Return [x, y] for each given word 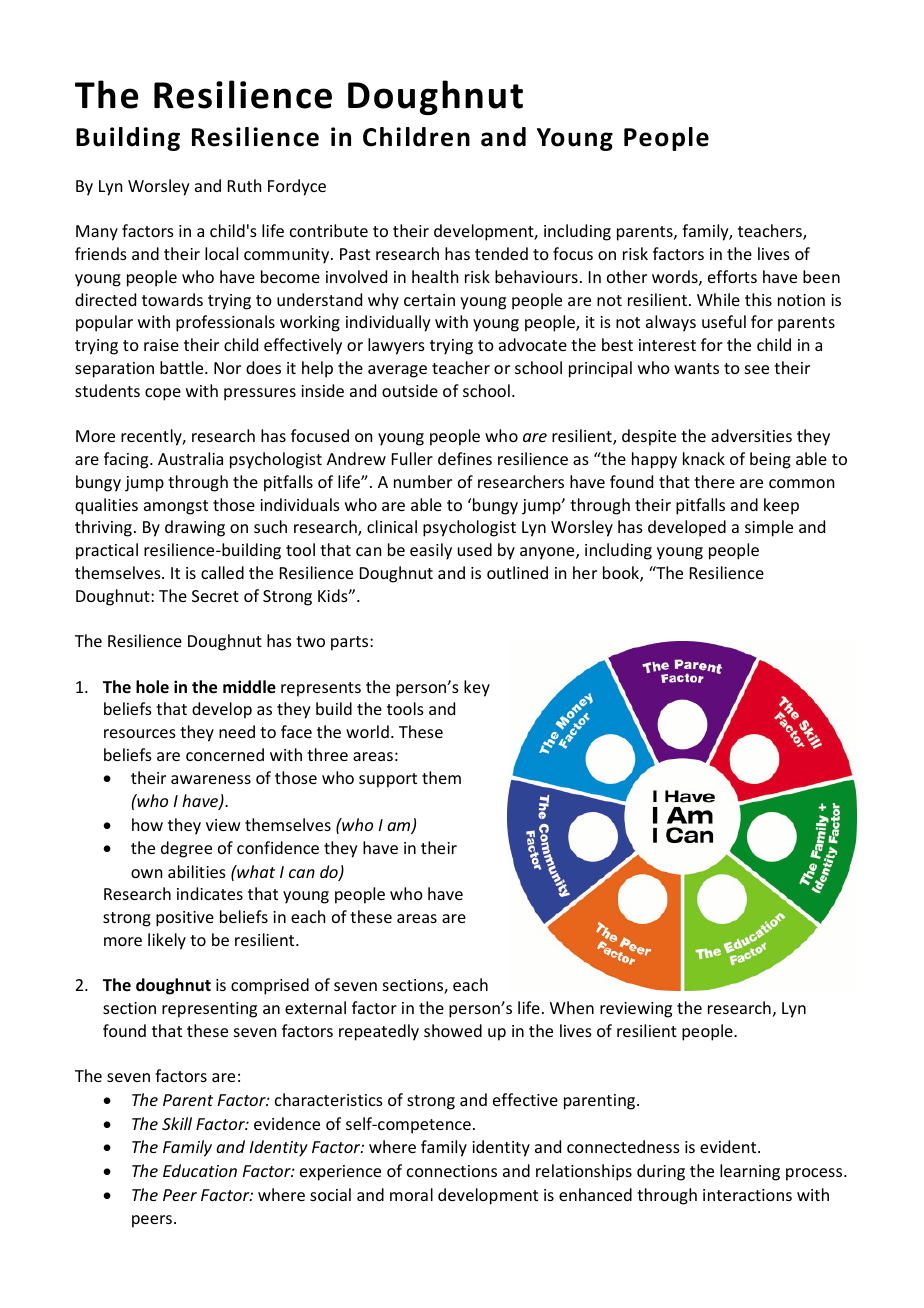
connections [452, 1171]
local [221, 253]
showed [453, 1030]
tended [501, 253]
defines [465, 458]
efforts [732, 276]
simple [769, 528]
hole [152, 687]
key [477, 688]
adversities [751, 435]
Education [200, 1170]
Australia [190, 458]
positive [185, 919]
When [572, 1007]
